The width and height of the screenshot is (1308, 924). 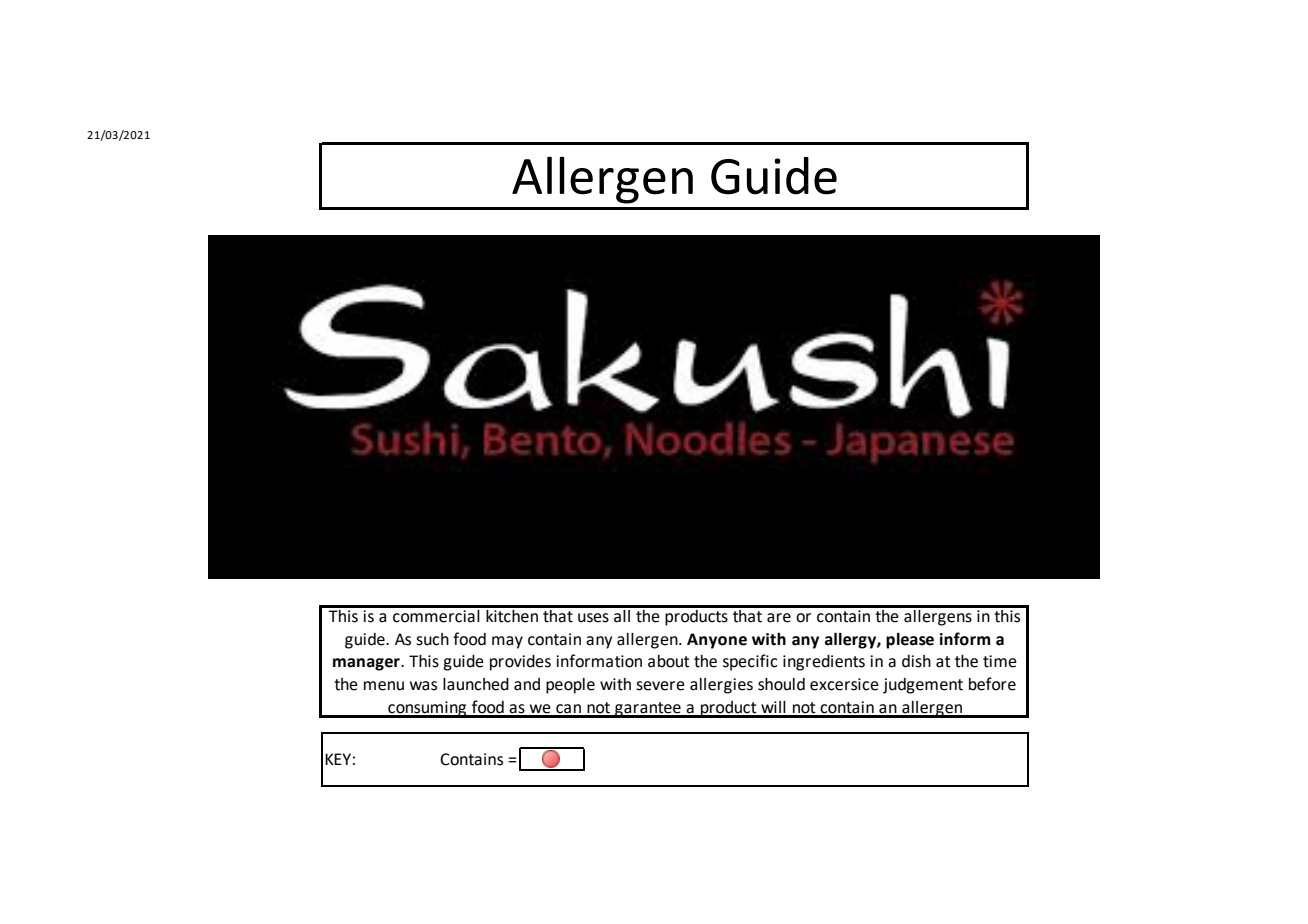 I want to click on judgement, so click(x=923, y=686).
